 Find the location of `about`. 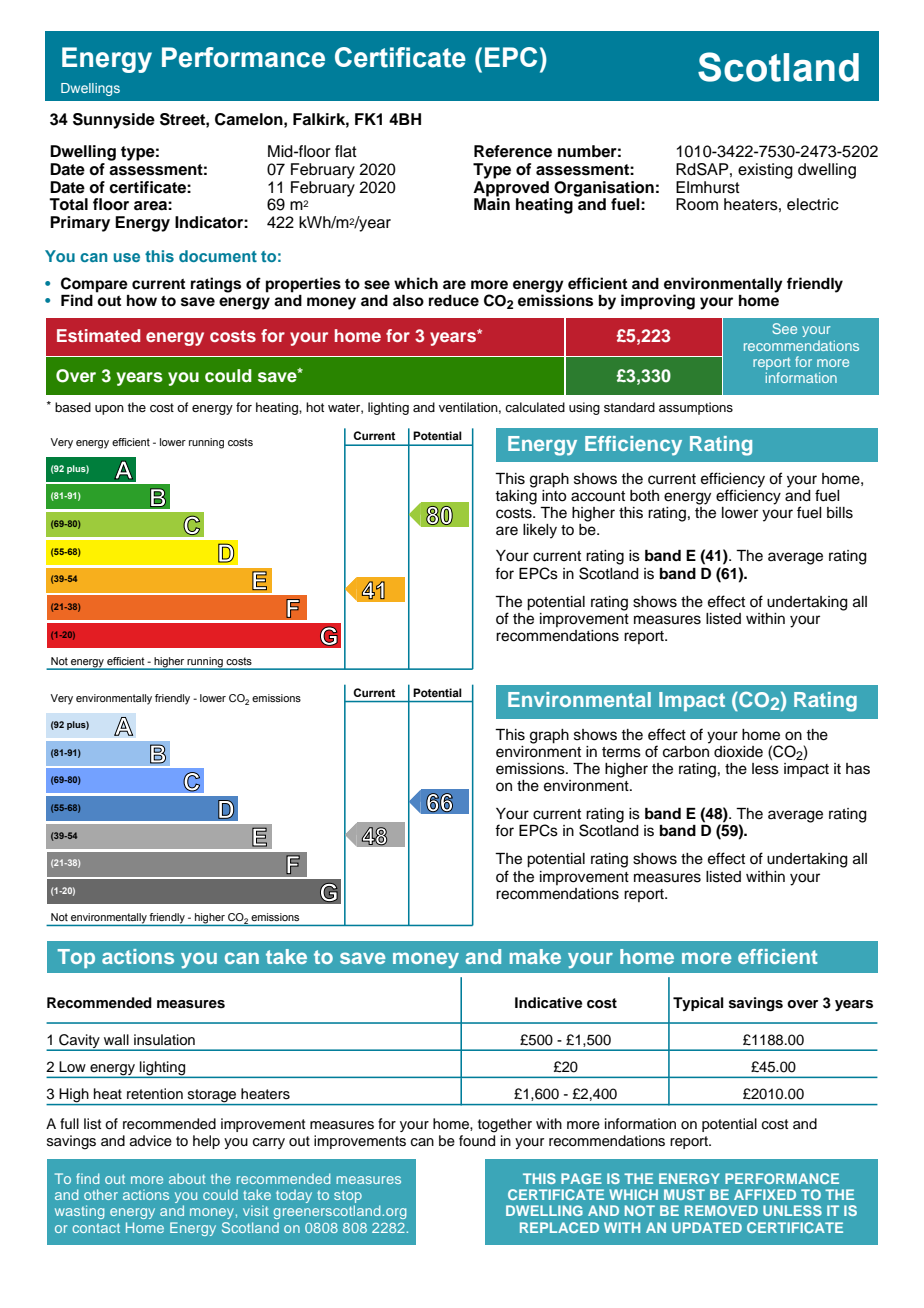

about is located at coordinates (187, 1178).
